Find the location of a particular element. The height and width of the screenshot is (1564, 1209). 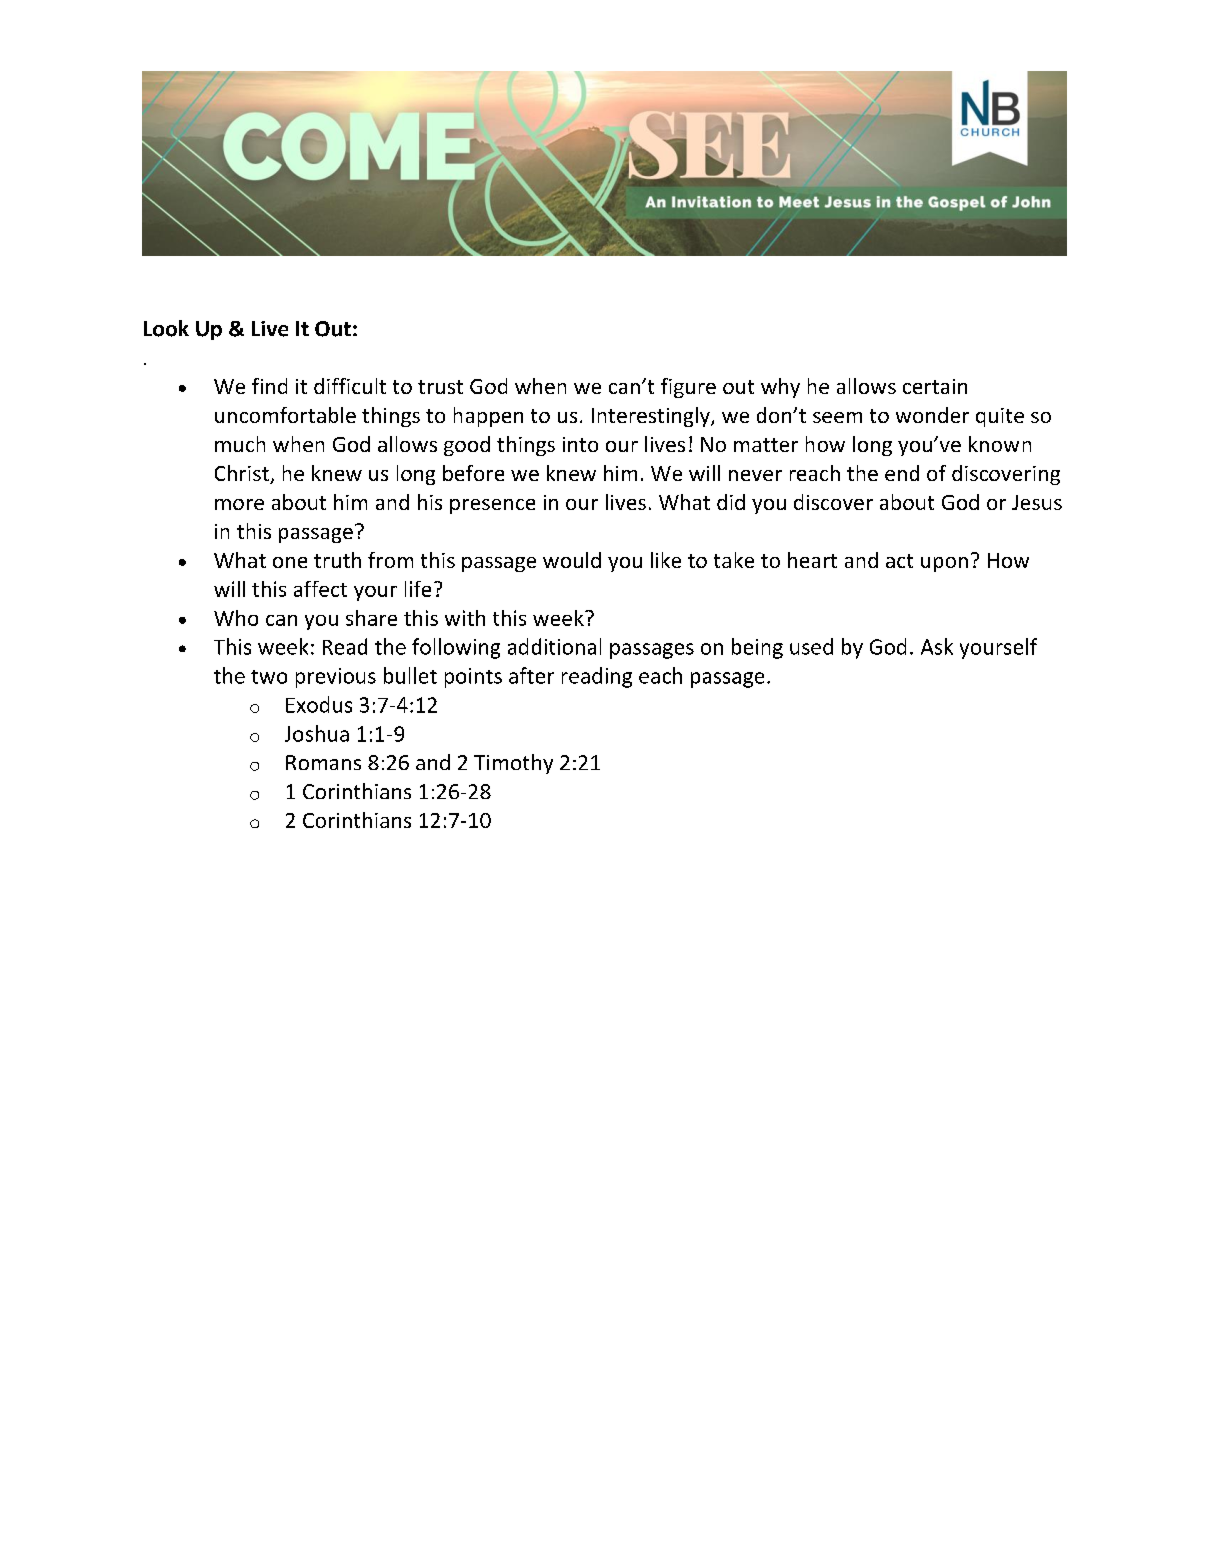

Who is located at coordinates (236, 618).
